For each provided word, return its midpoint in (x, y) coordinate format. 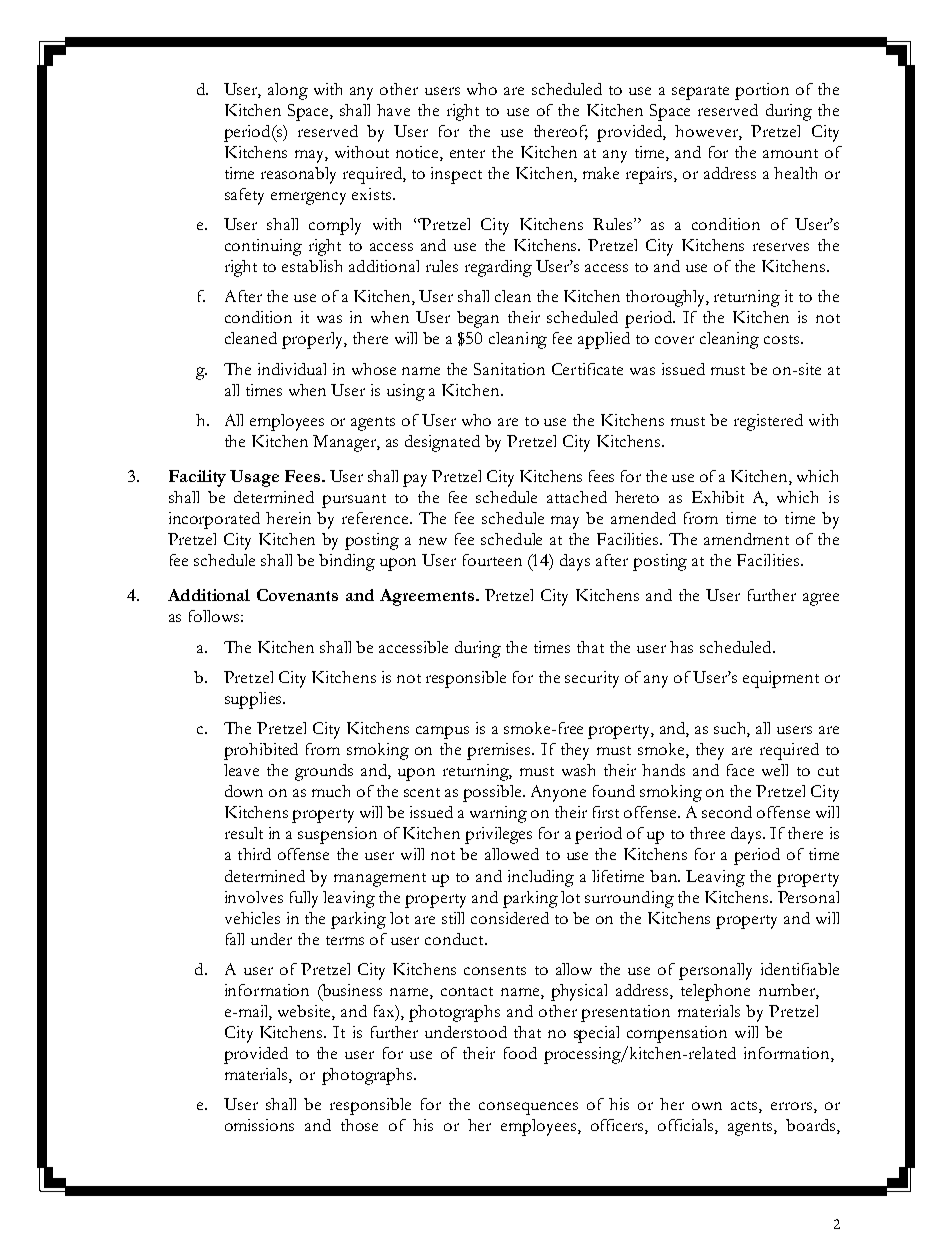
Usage (254, 478)
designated (442, 443)
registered (768, 422)
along (288, 91)
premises (500, 751)
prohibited (261, 751)
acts (745, 1107)
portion (762, 91)
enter (467, 153)
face (740, 770)
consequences (528, 1108)
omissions (259, 1125)
